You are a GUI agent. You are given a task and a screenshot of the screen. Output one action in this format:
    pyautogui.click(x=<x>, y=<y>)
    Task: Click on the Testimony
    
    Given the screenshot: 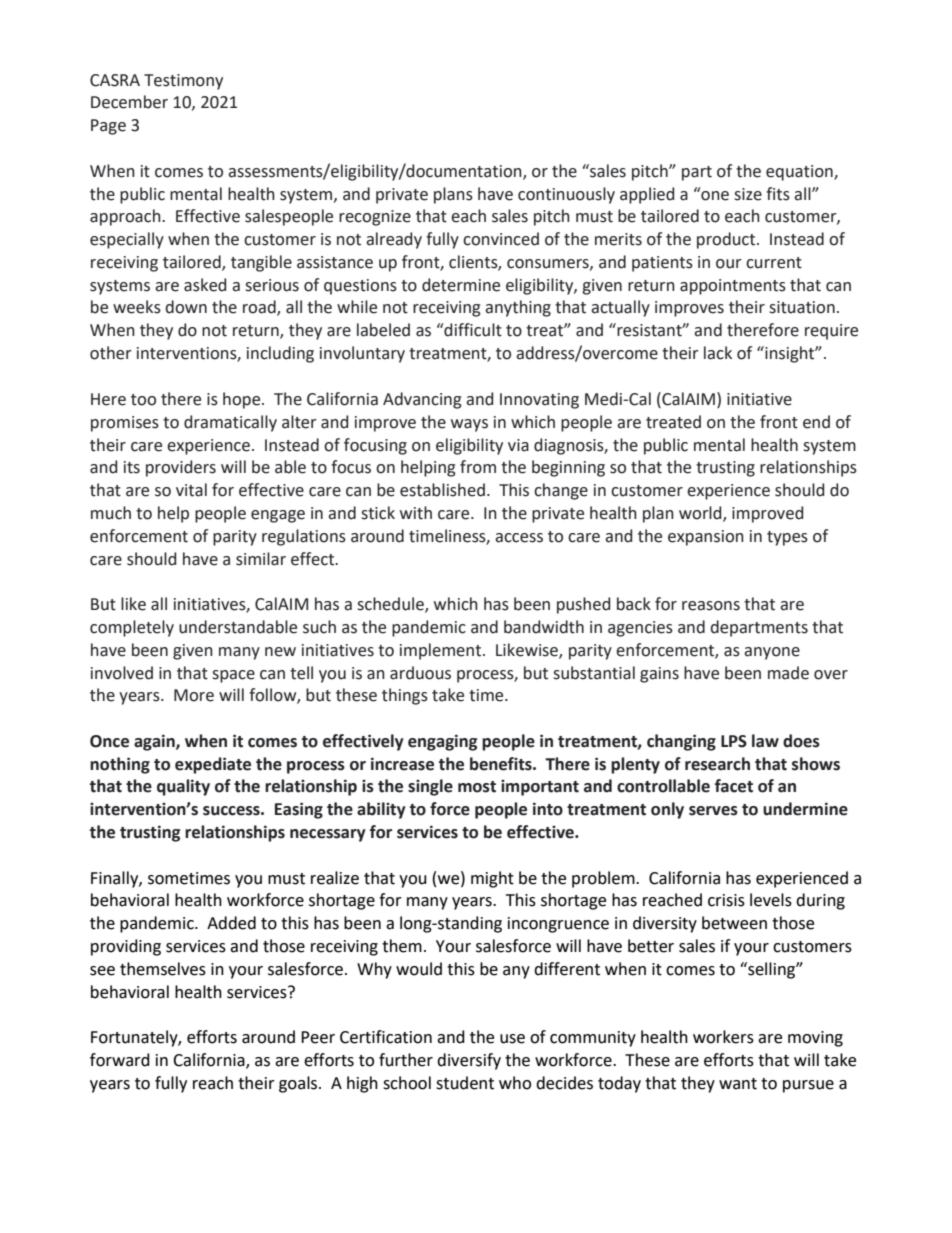 What is the action you would take?
    pyautogui.click(x=183, y=82)
